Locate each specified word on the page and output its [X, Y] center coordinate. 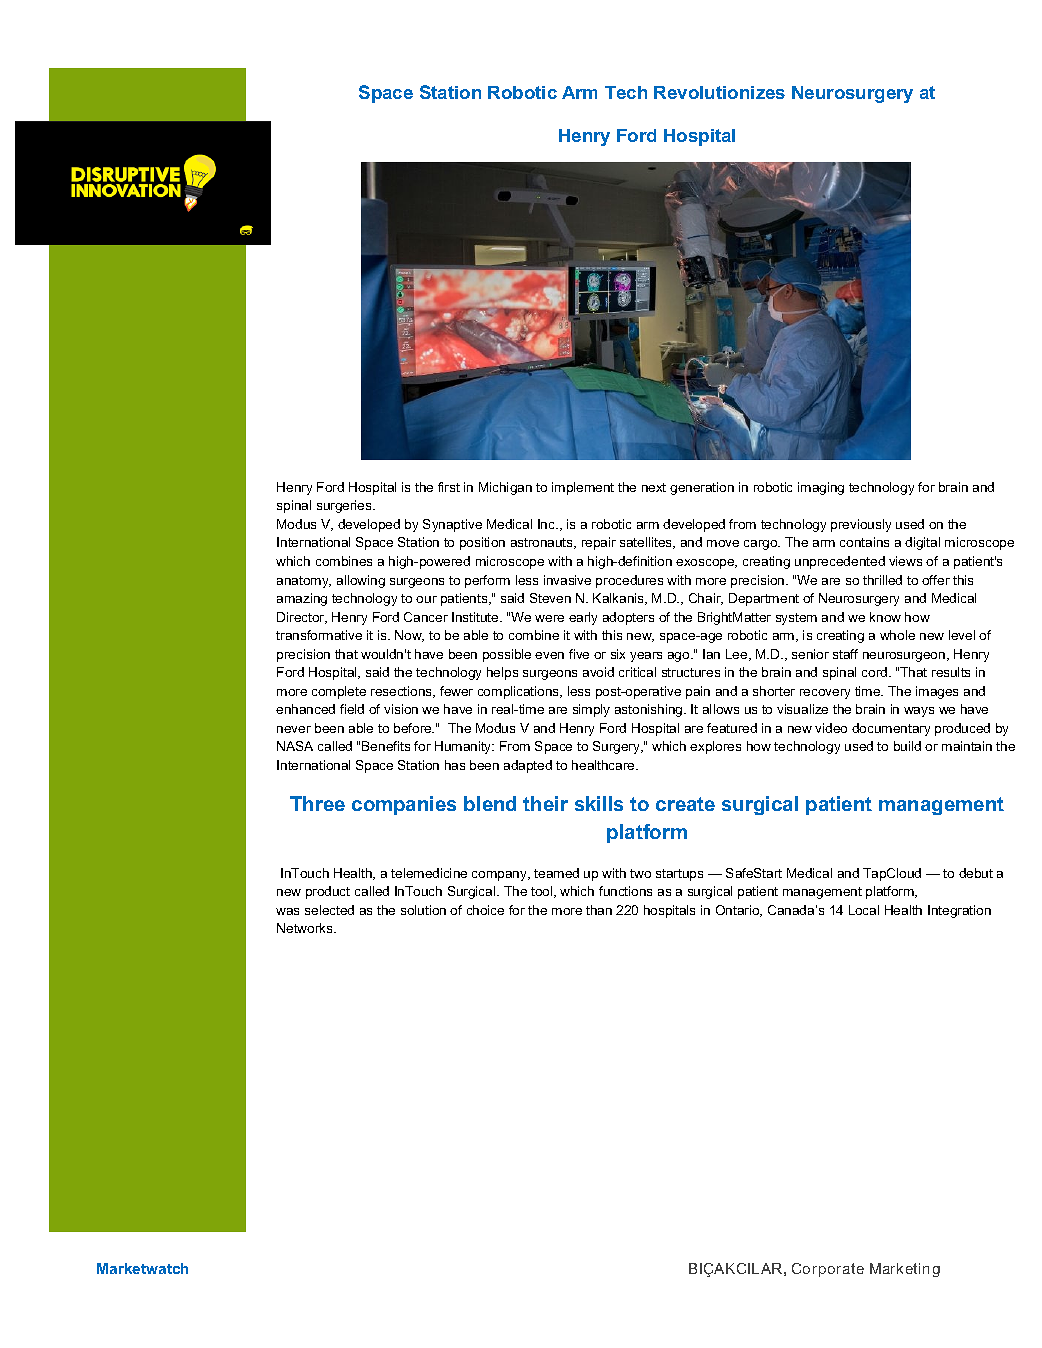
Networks [306, 928]
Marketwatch [142, 1268]
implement [583, 488]
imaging [821, 488]
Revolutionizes [719, 92]
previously [861, 525]
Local [864, 910]
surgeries [345, 506]
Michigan [505, 488]
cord [876, 672]
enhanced [305, 709]
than [599, 910]
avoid [598, 672]
